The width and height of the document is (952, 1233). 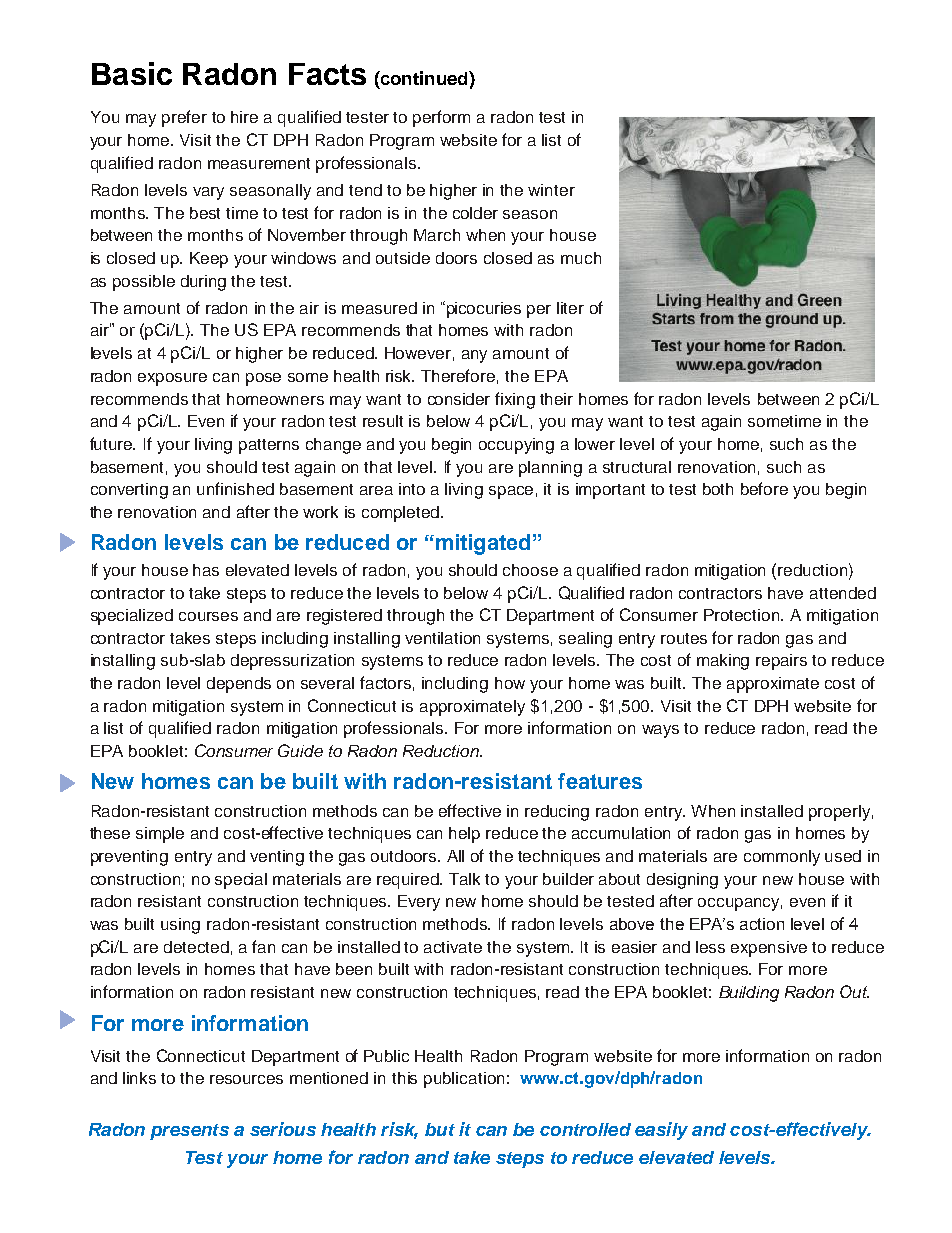 What do you see at coordinates (743, 615) in the document?
I see `Protection` at bounding box center [743, 615].
